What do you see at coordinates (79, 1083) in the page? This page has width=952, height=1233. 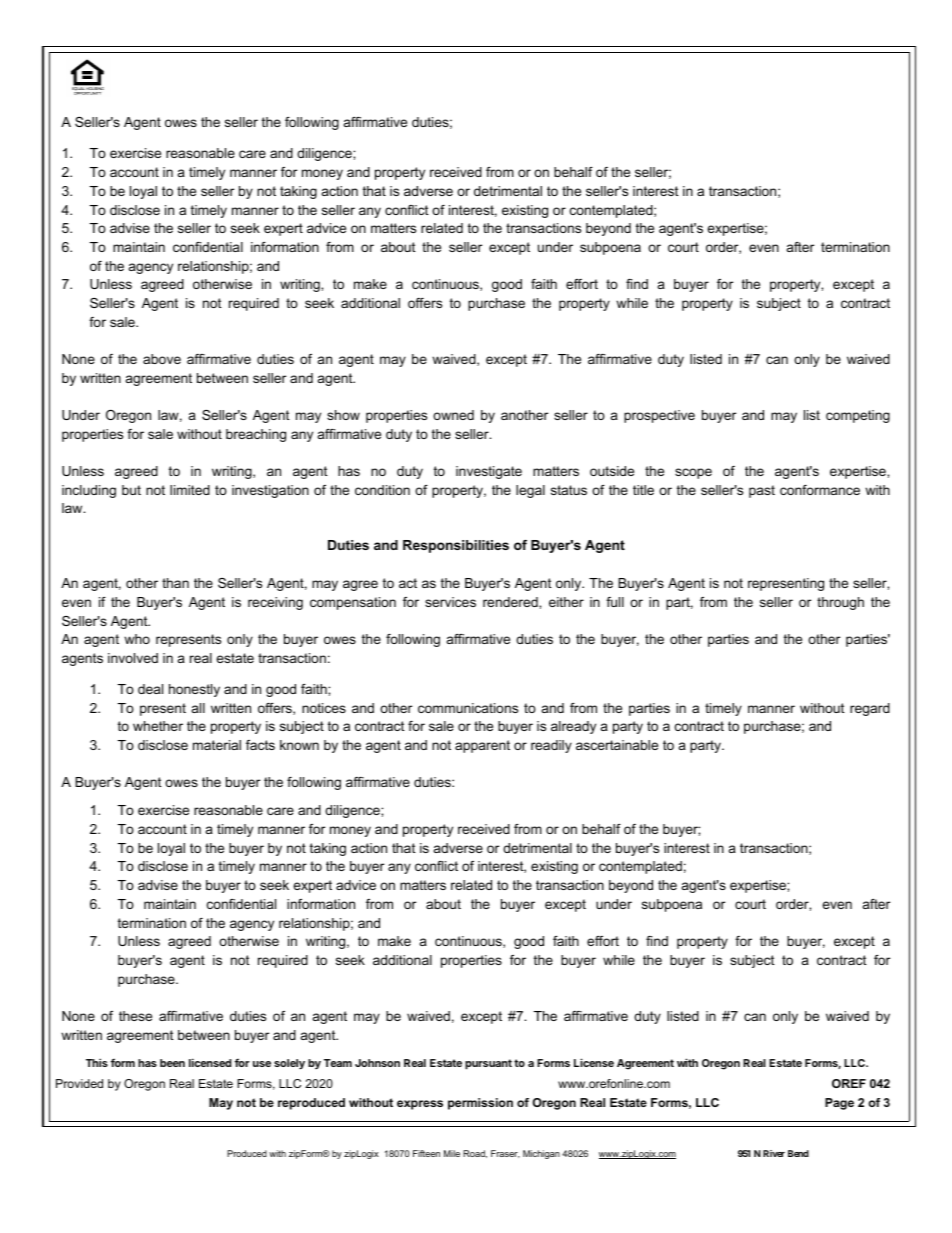 I see `Provided` at bounding box center [79, 1083].
